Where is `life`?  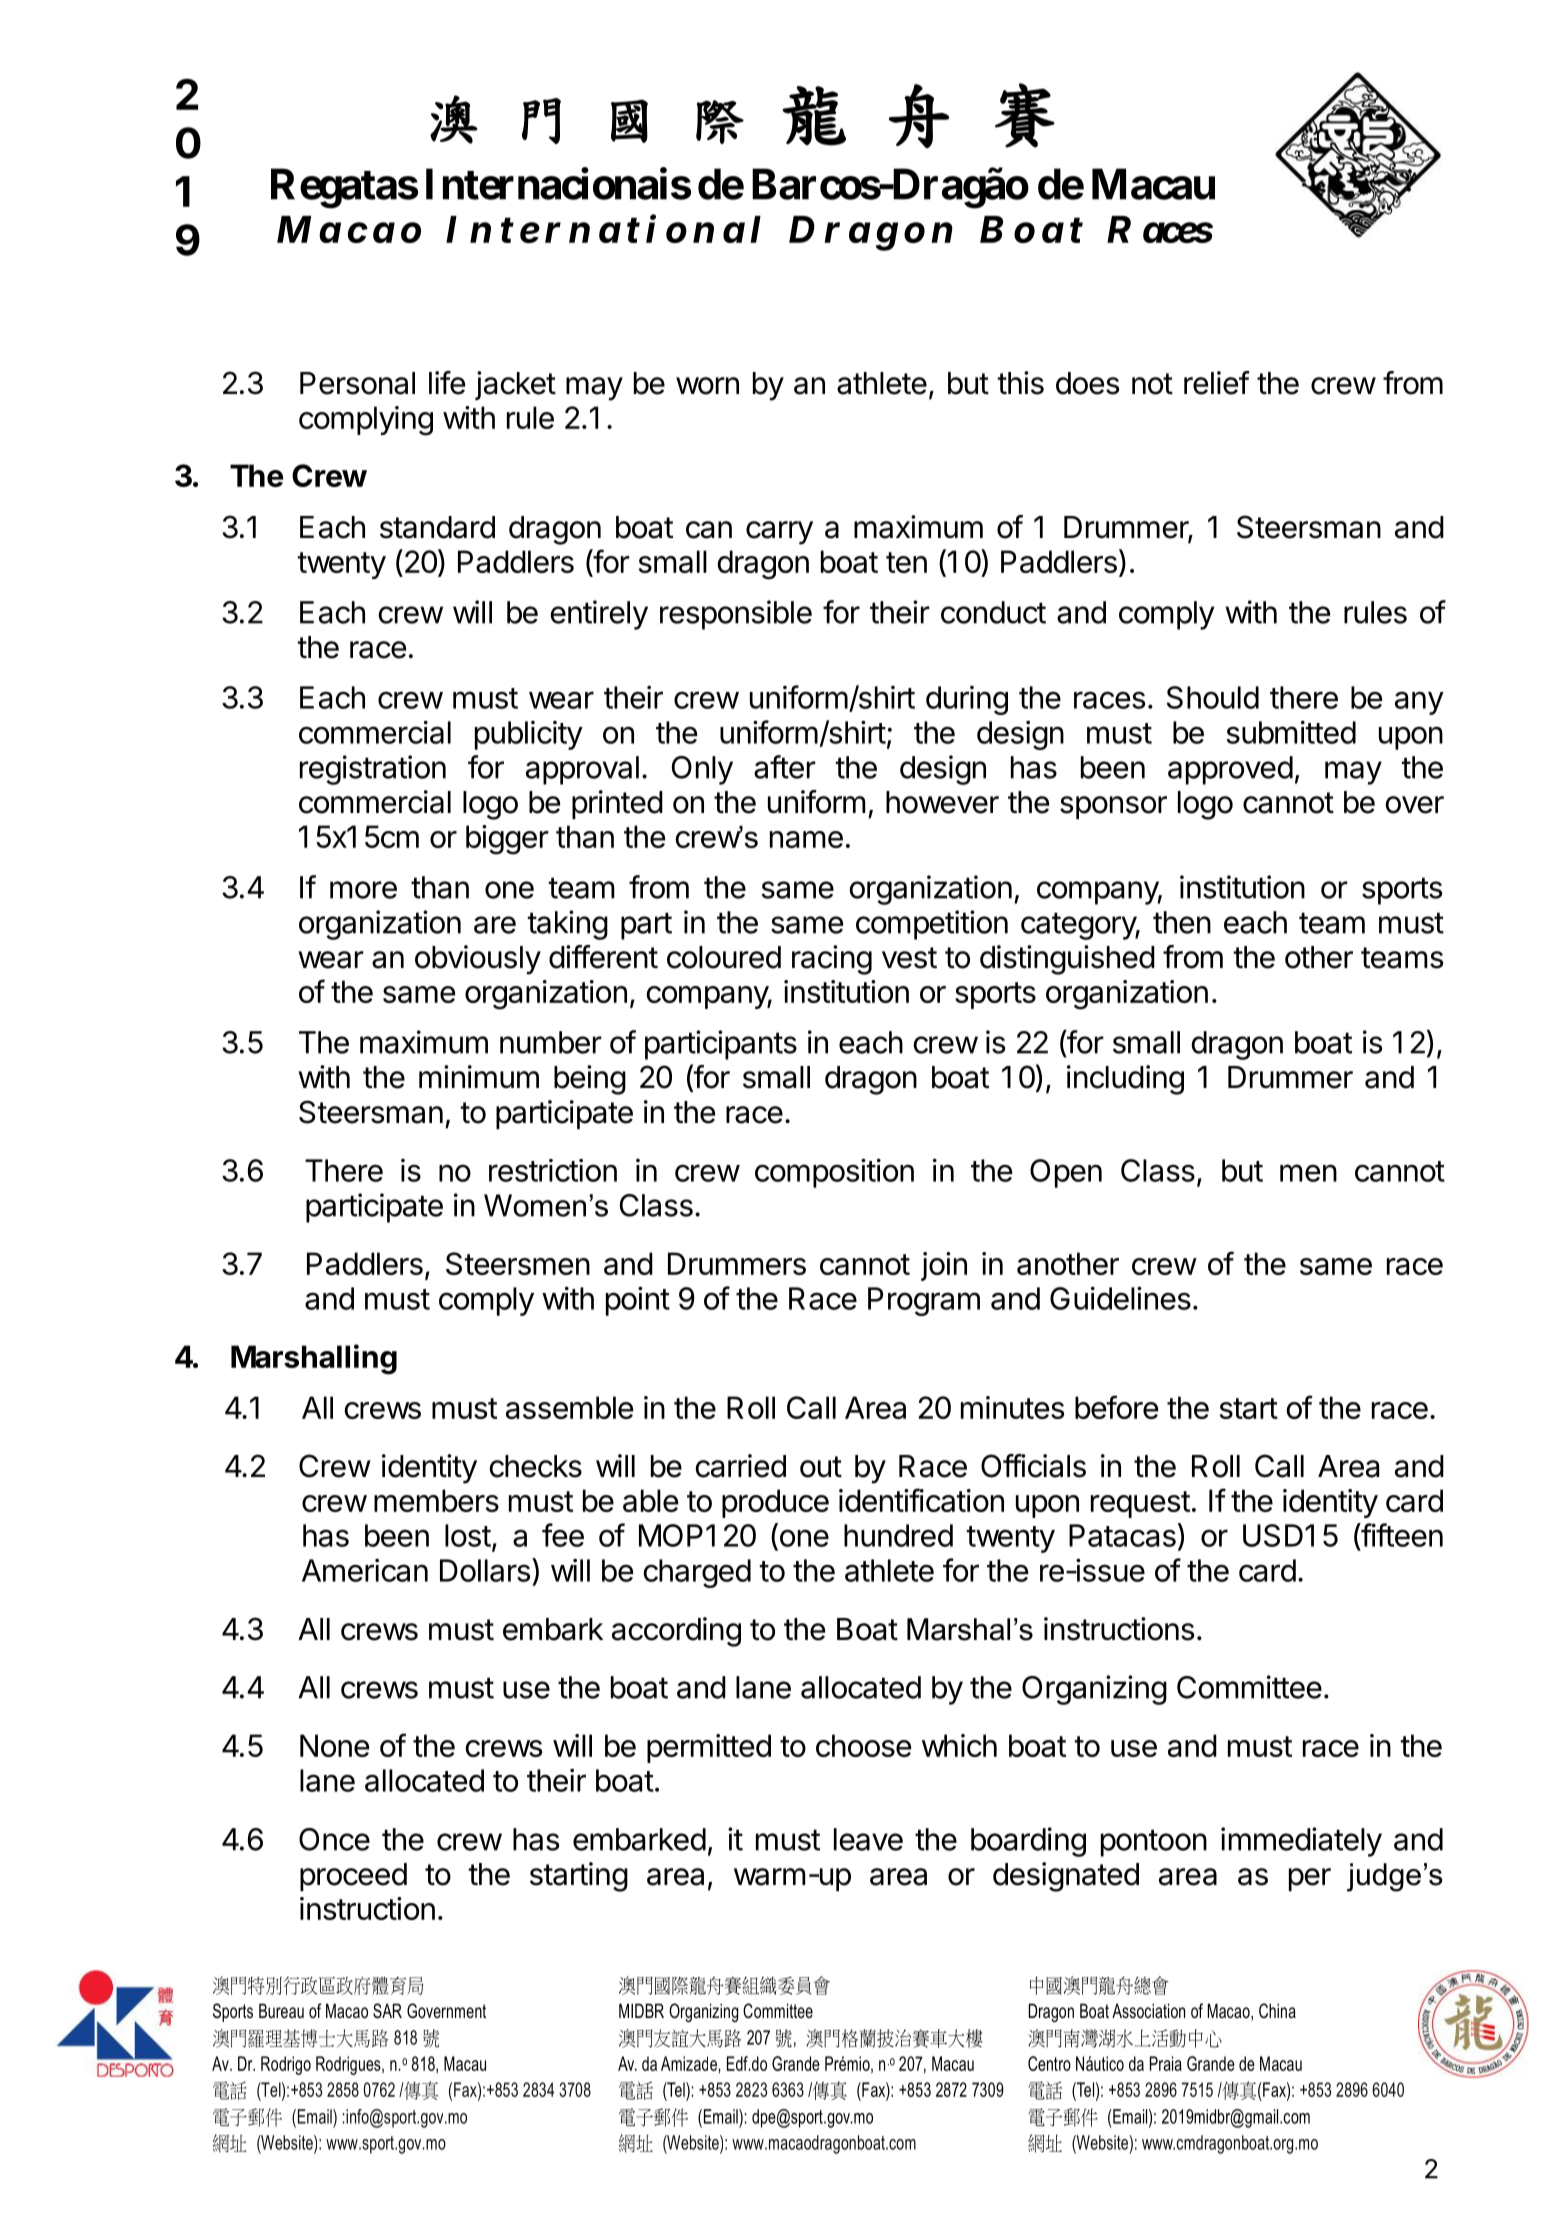
life is located at coordinates (447, 383).
